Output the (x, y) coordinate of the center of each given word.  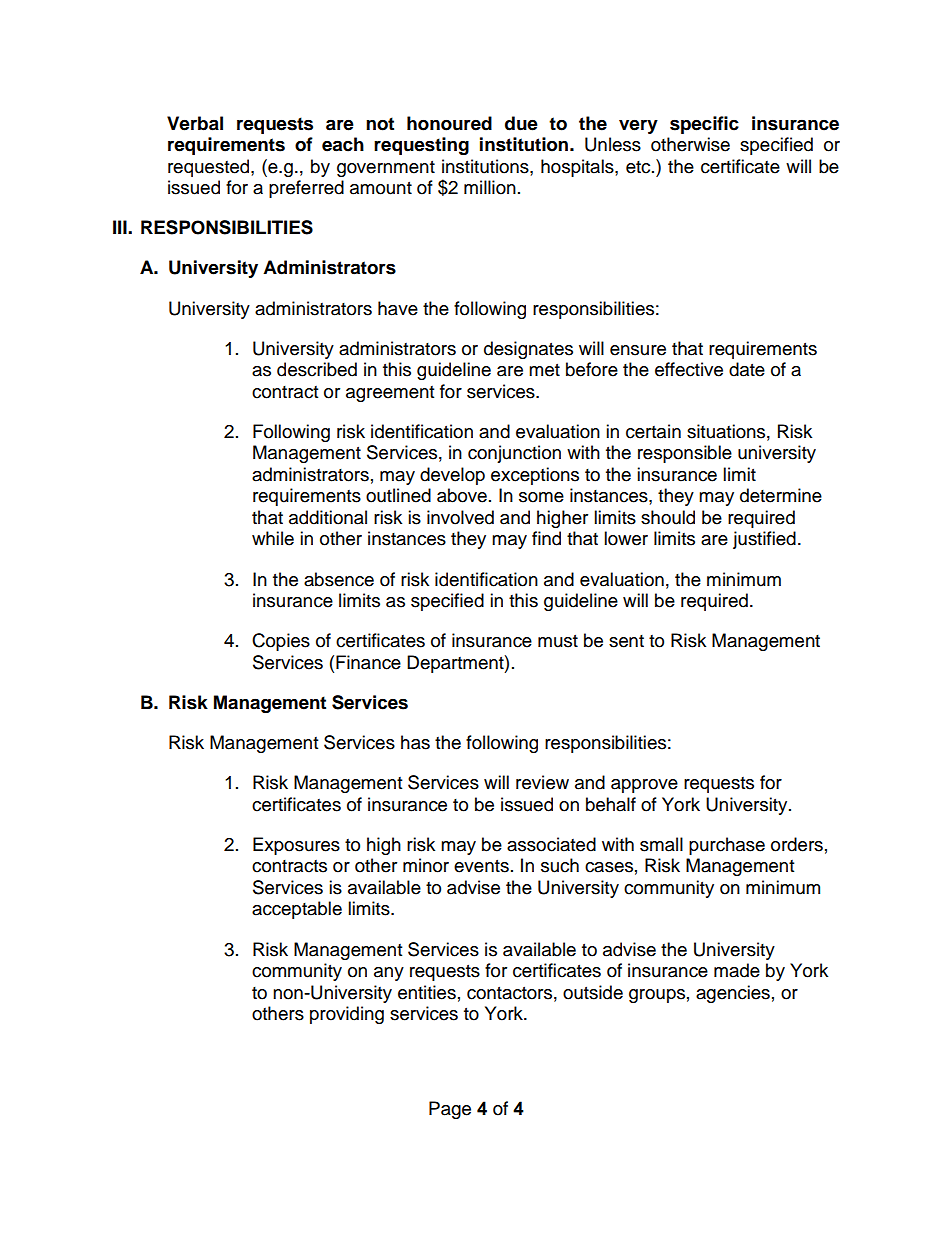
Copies (281, 642)
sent (626, 641)
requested (210, 168)
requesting (421, 146)
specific (704, 125)
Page (450, 1110)
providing (347, 1015)
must (558, 641)
